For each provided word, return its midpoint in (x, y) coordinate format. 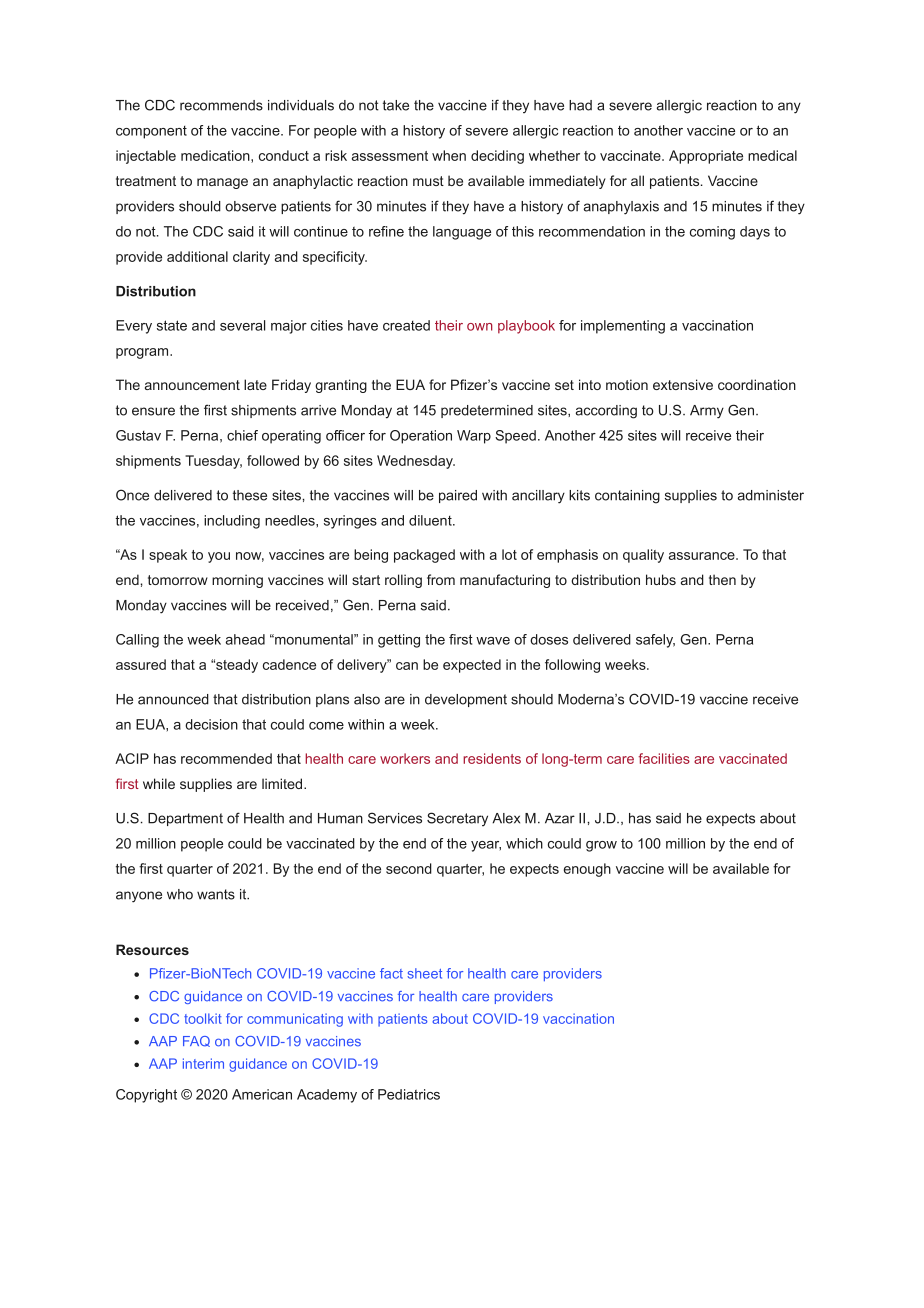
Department (185, 819)
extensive (683, 384)
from (441, 579)
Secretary (457, 819)
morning (237, 581)
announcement (192, 385)
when (449, 155)
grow (601, 846)
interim (203, 1063)
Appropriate (706, 157)
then (722, 579)
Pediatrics (409, 1094)
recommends (221, 105)
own (480, 327)
